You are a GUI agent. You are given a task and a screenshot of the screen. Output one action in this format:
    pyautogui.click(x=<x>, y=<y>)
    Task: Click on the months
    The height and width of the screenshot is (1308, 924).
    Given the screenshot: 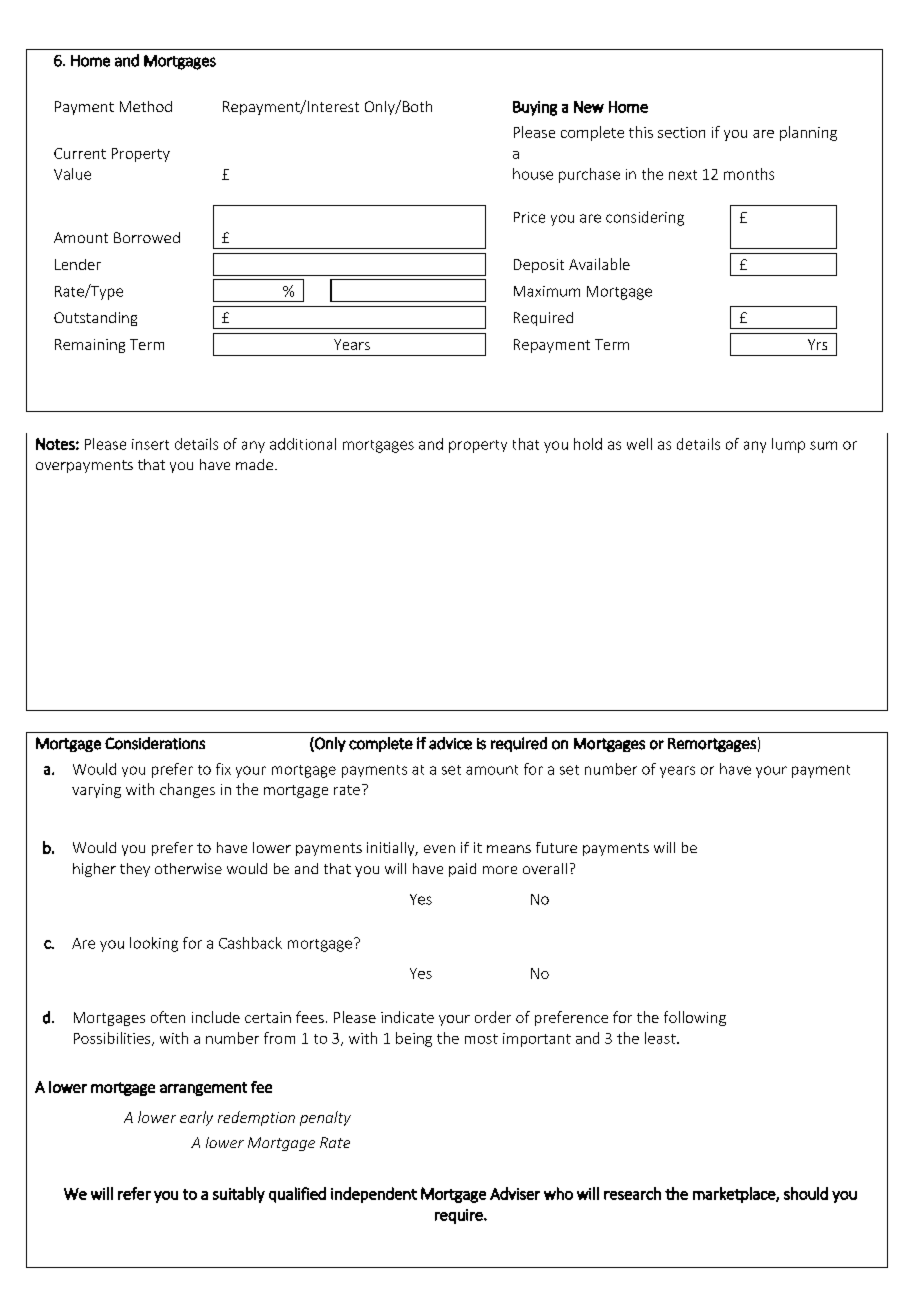 What is the action you would take?
    pyautogui.click(x=749, y=174)
